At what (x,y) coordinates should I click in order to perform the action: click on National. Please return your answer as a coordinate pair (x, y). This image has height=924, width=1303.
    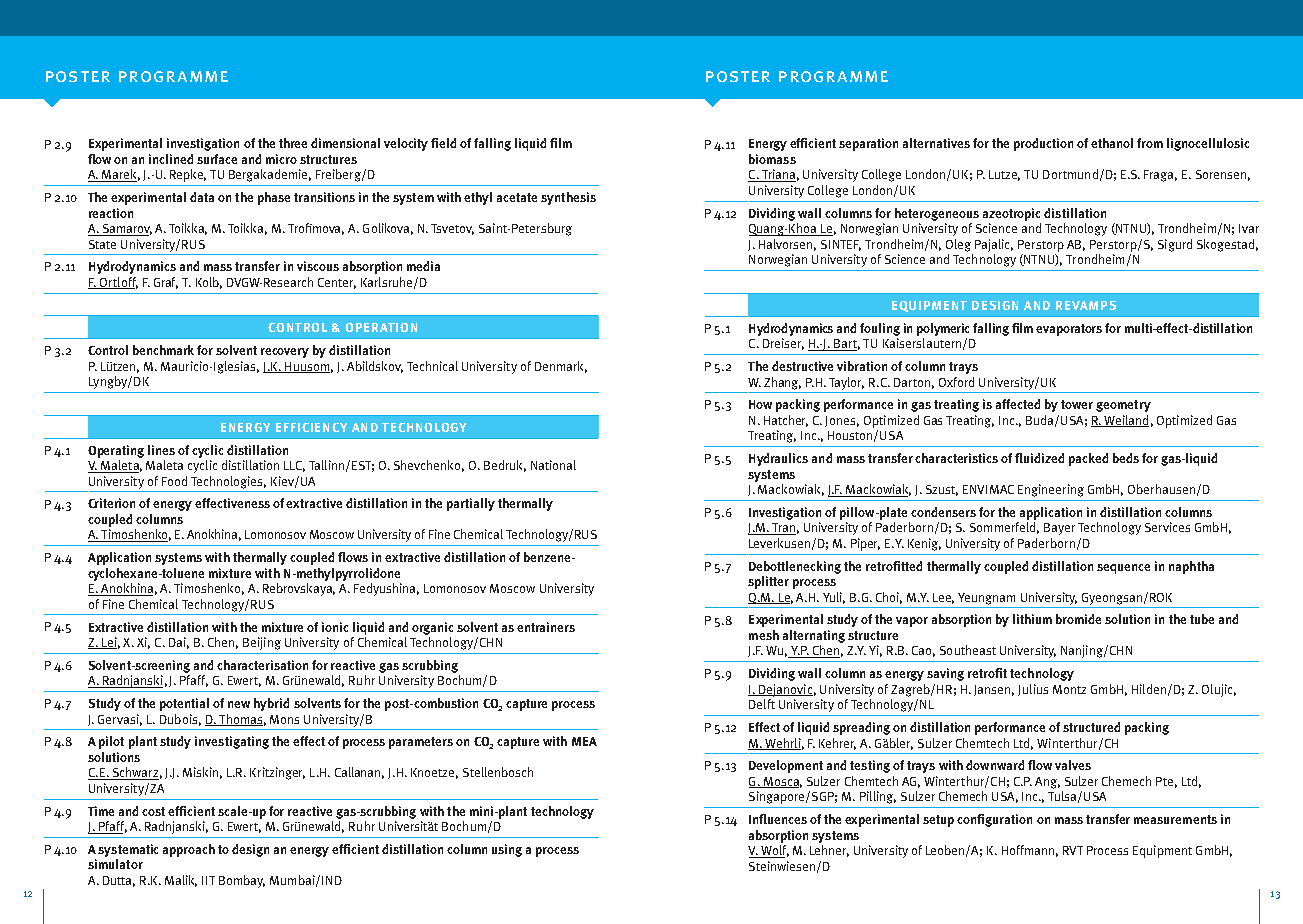
    Looking at the image, I should click on (553, 465).
